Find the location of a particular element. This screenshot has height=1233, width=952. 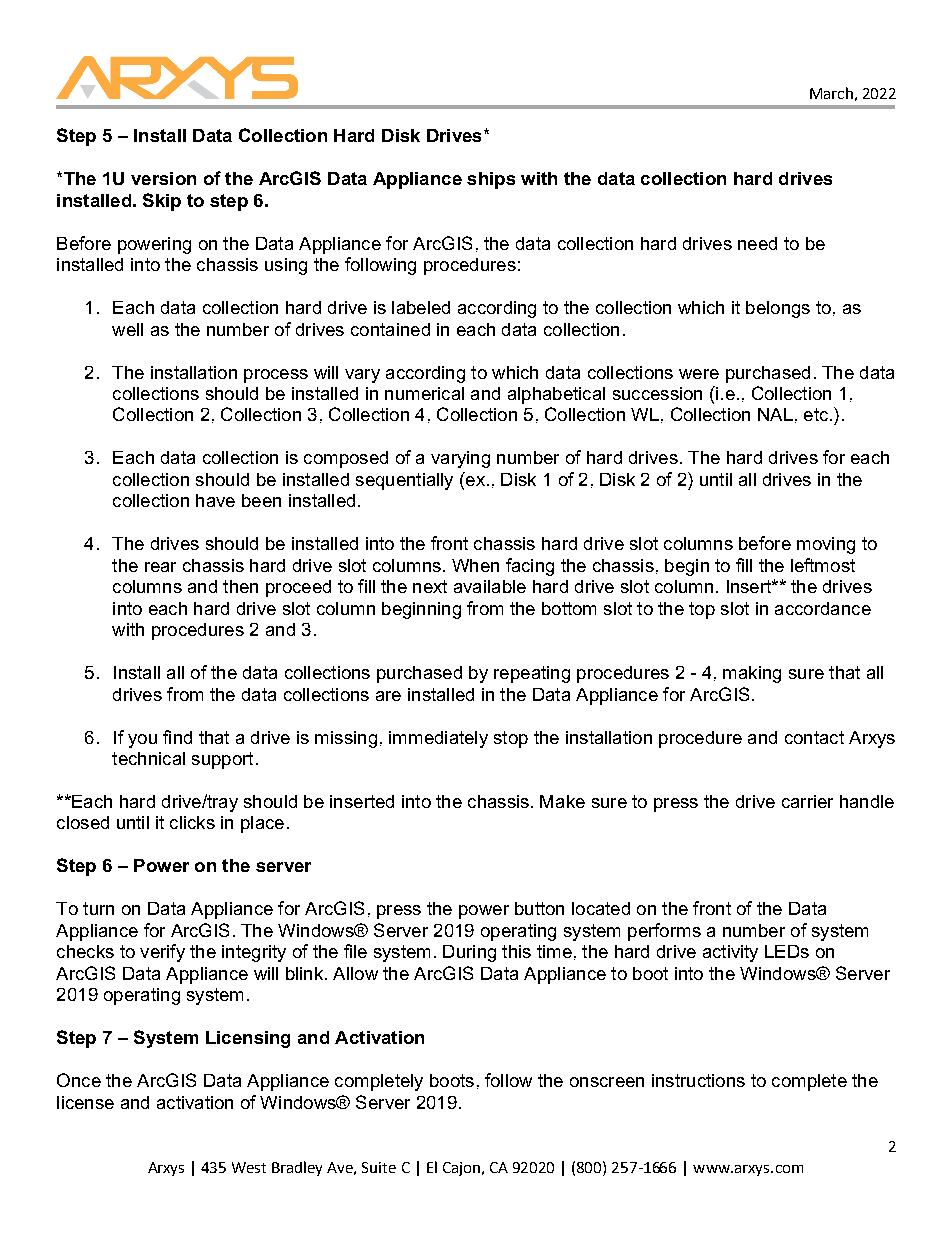

West is located at coordinates (249, 1167).
